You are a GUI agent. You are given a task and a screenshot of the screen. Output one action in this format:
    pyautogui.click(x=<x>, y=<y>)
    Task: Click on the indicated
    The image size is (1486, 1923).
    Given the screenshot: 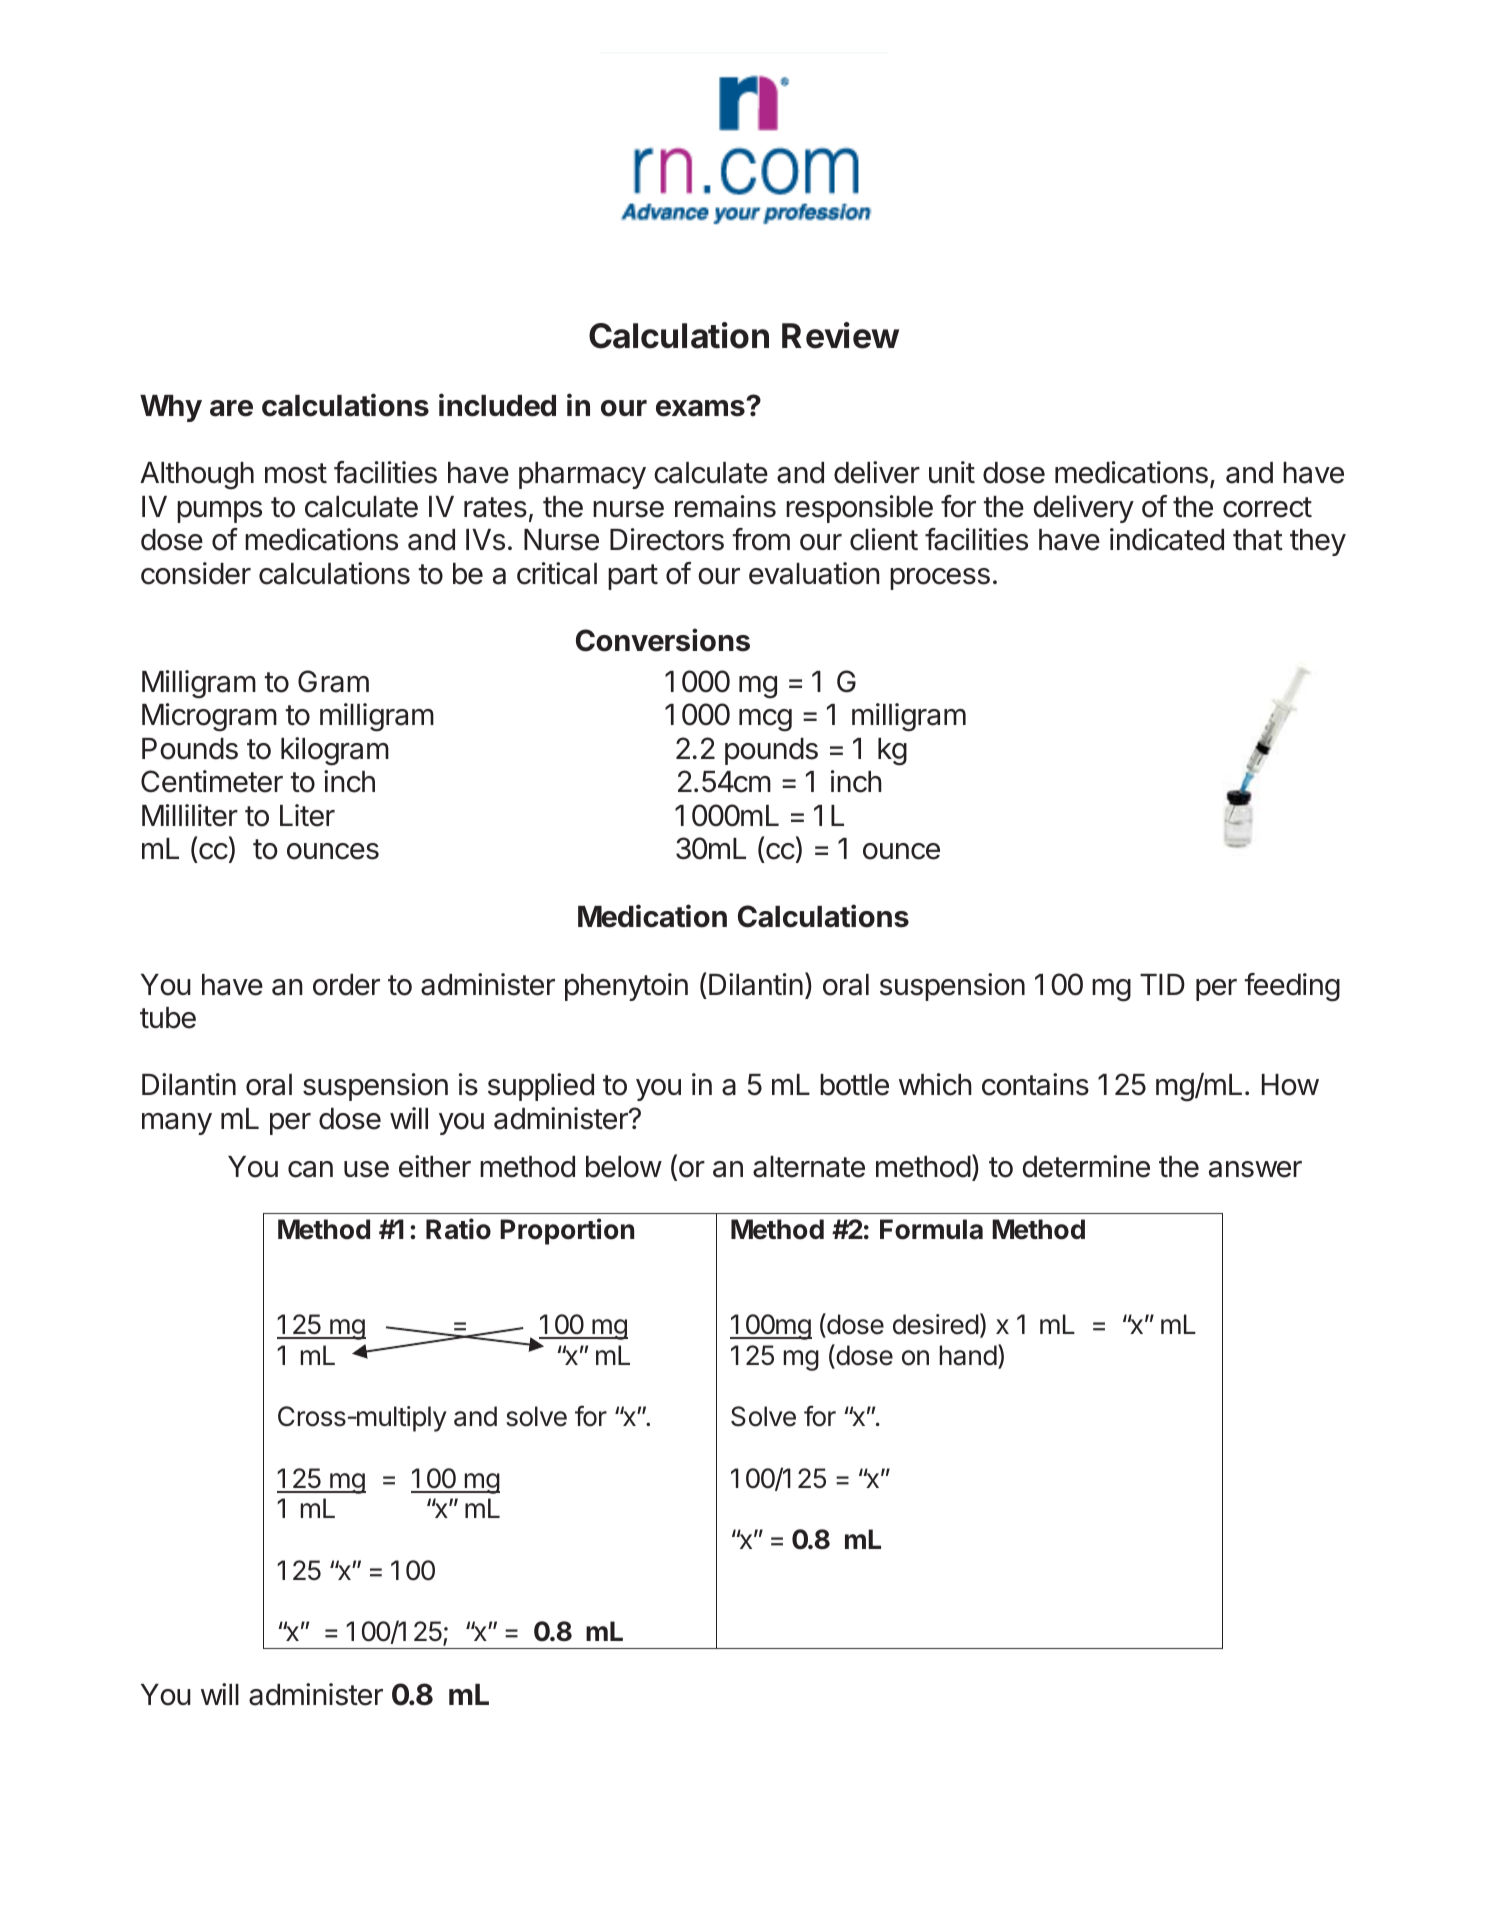 What is the action you would take?
    pyautogui.click(x=1167, y=539)
